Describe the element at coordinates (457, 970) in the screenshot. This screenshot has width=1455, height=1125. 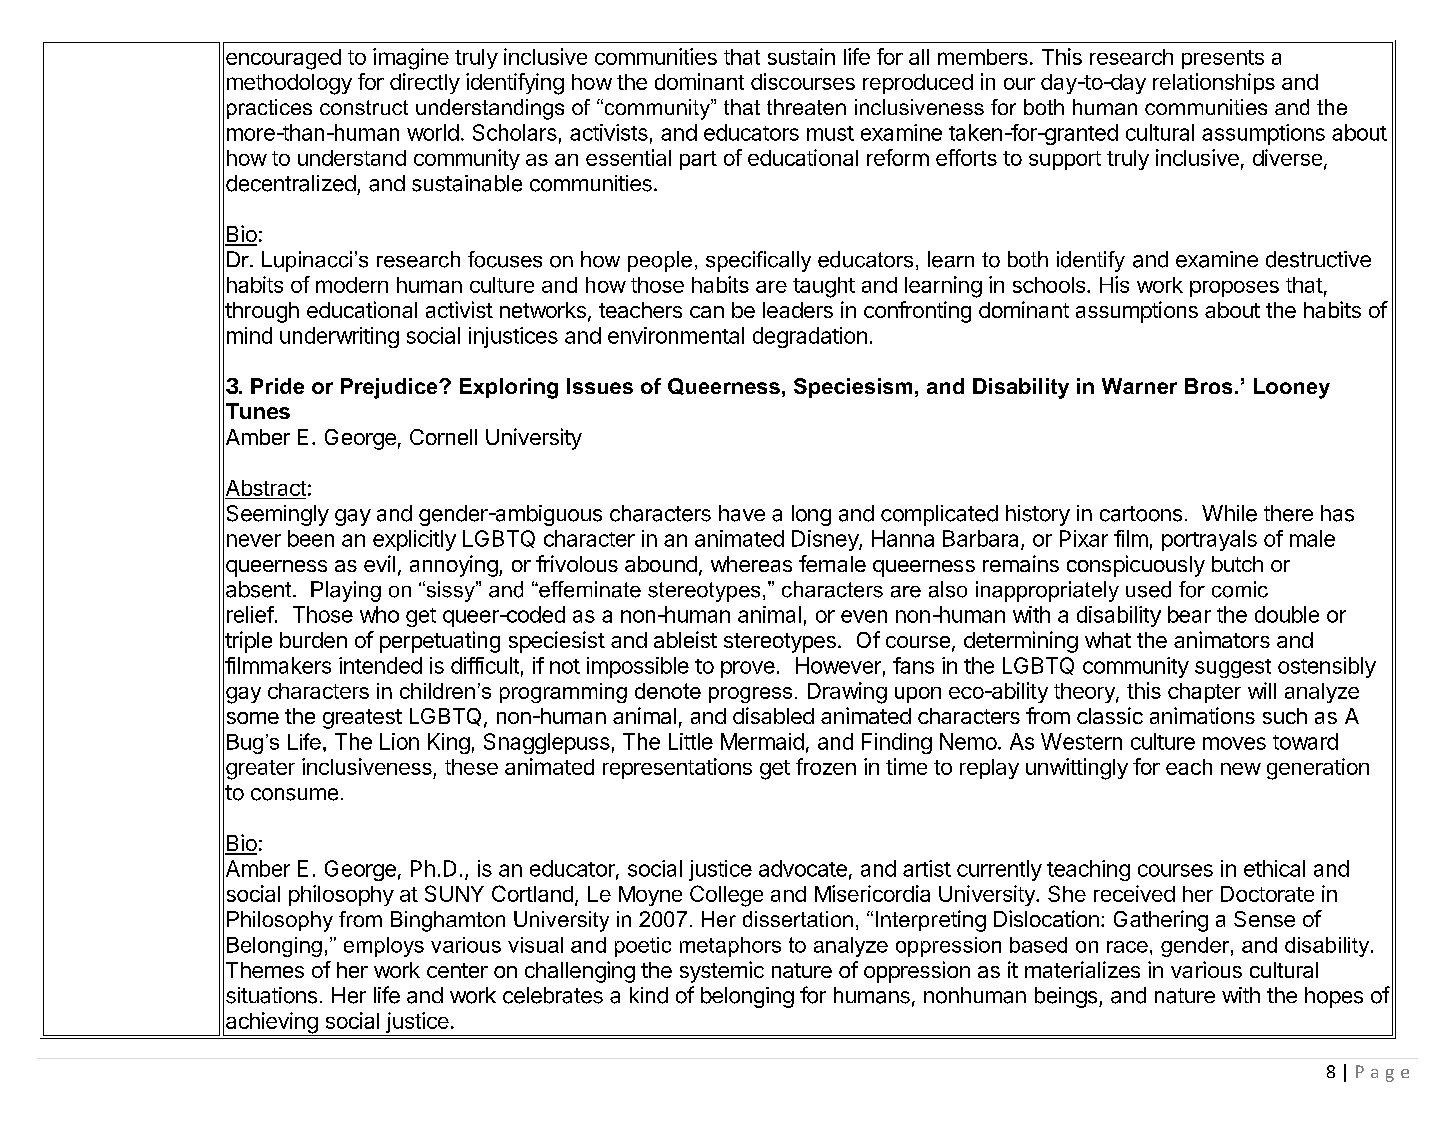
I see `center` at that location.
